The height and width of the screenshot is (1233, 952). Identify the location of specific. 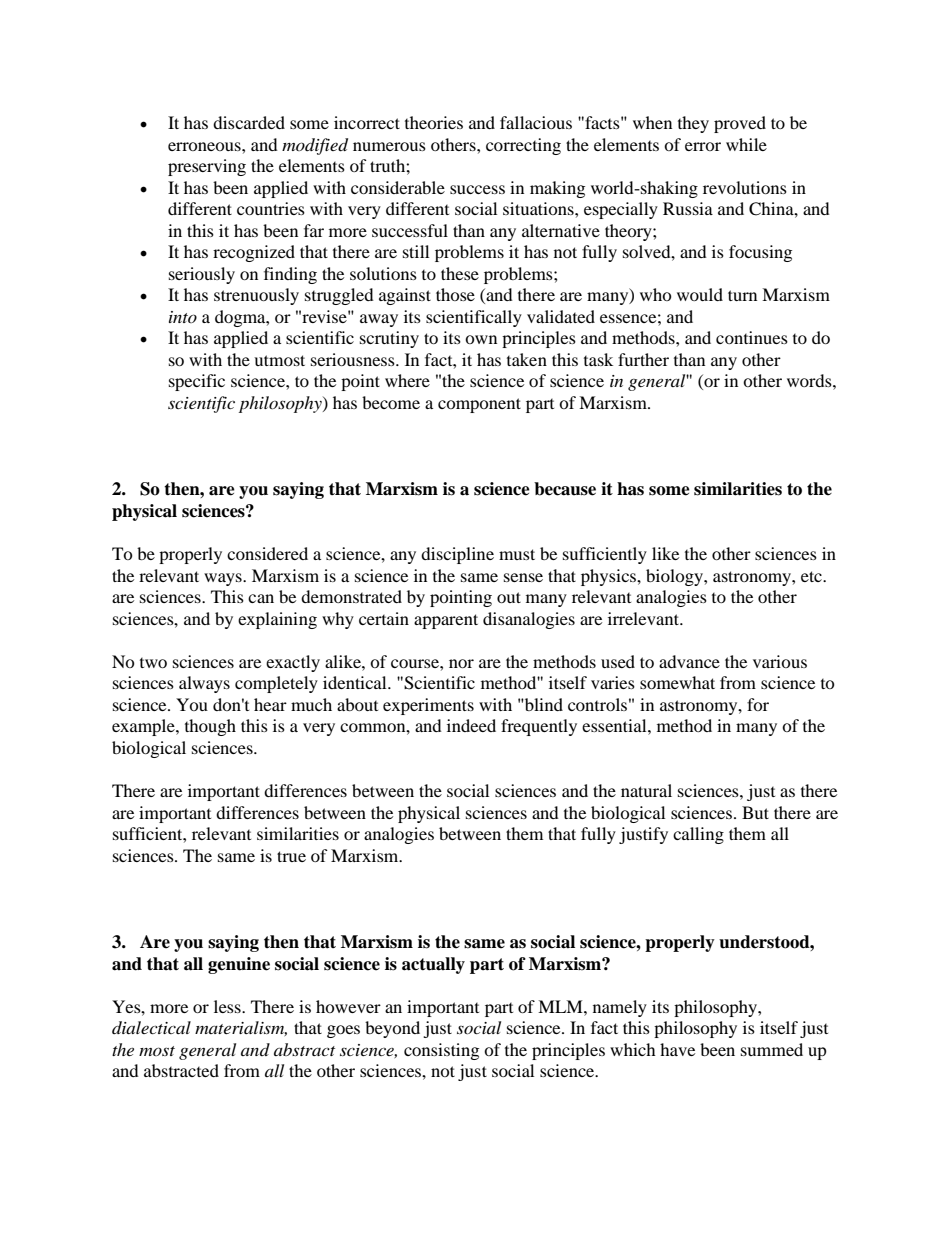
(197, 382).
